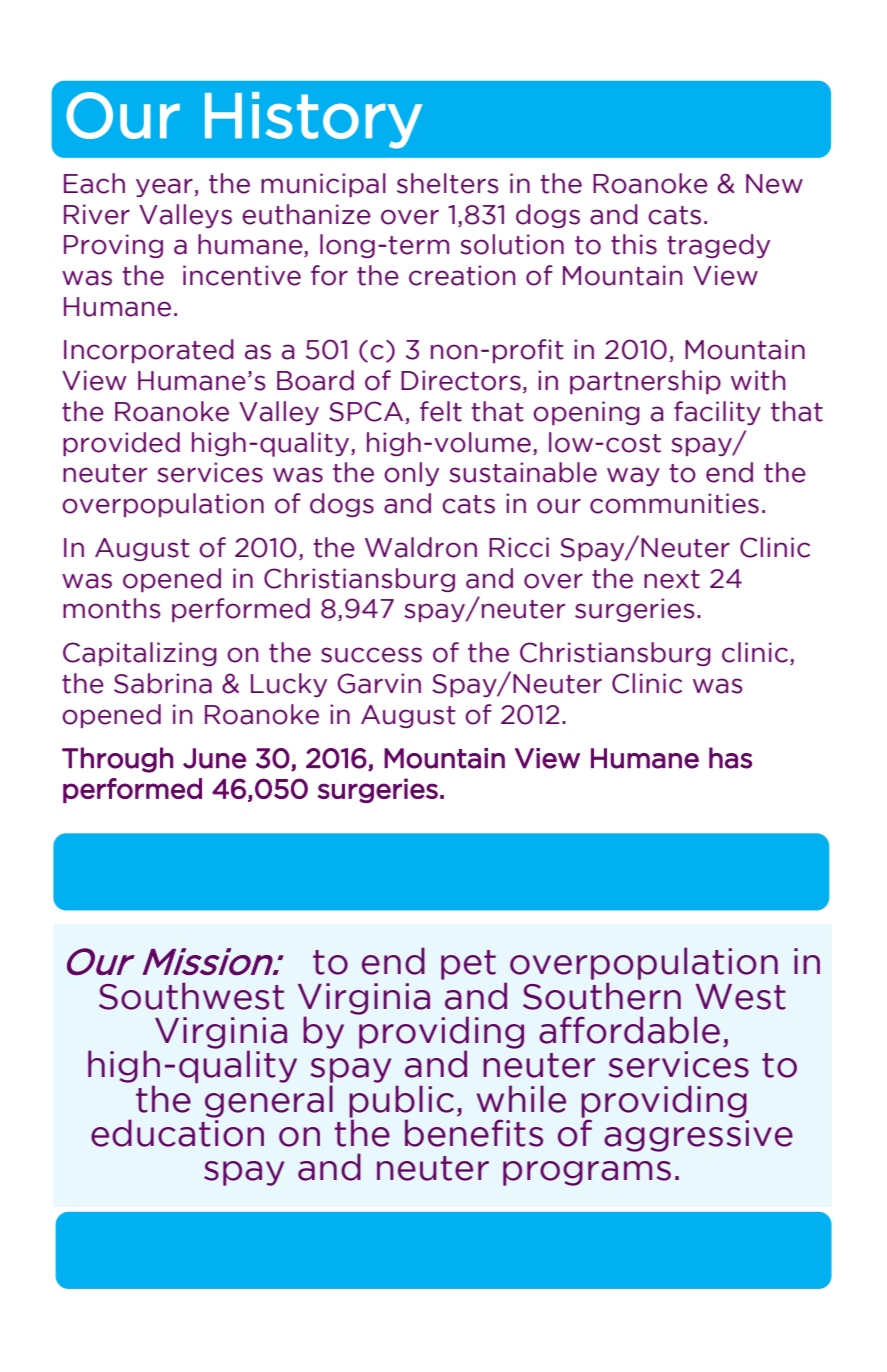 Image resolution: width=887 pixels, height=1372 pixels. Describe the element at coordinates (177, 1132) in the screenshot. I see `education` at that location.
